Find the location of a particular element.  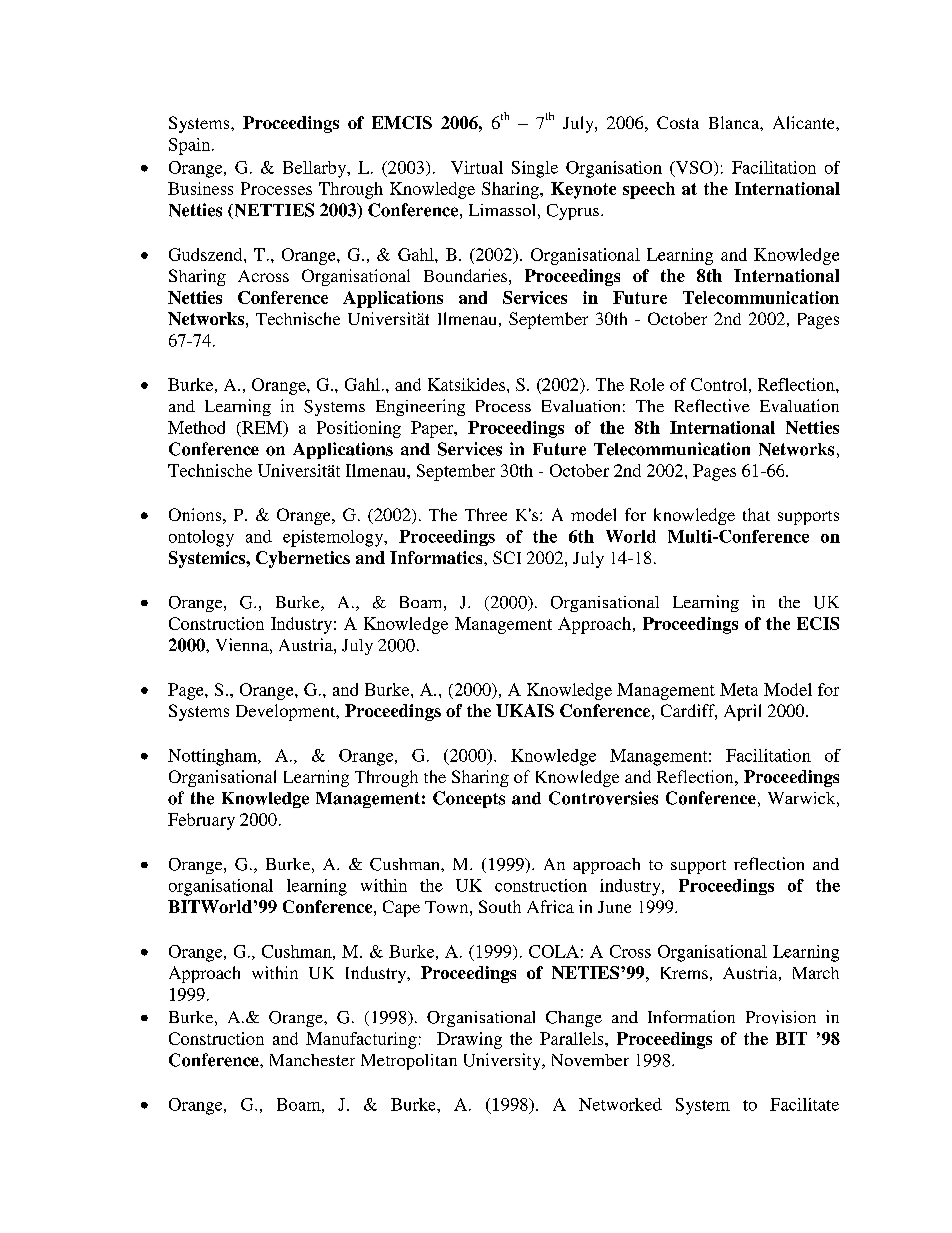

Manchester is located at coordinates (312, 1060).
